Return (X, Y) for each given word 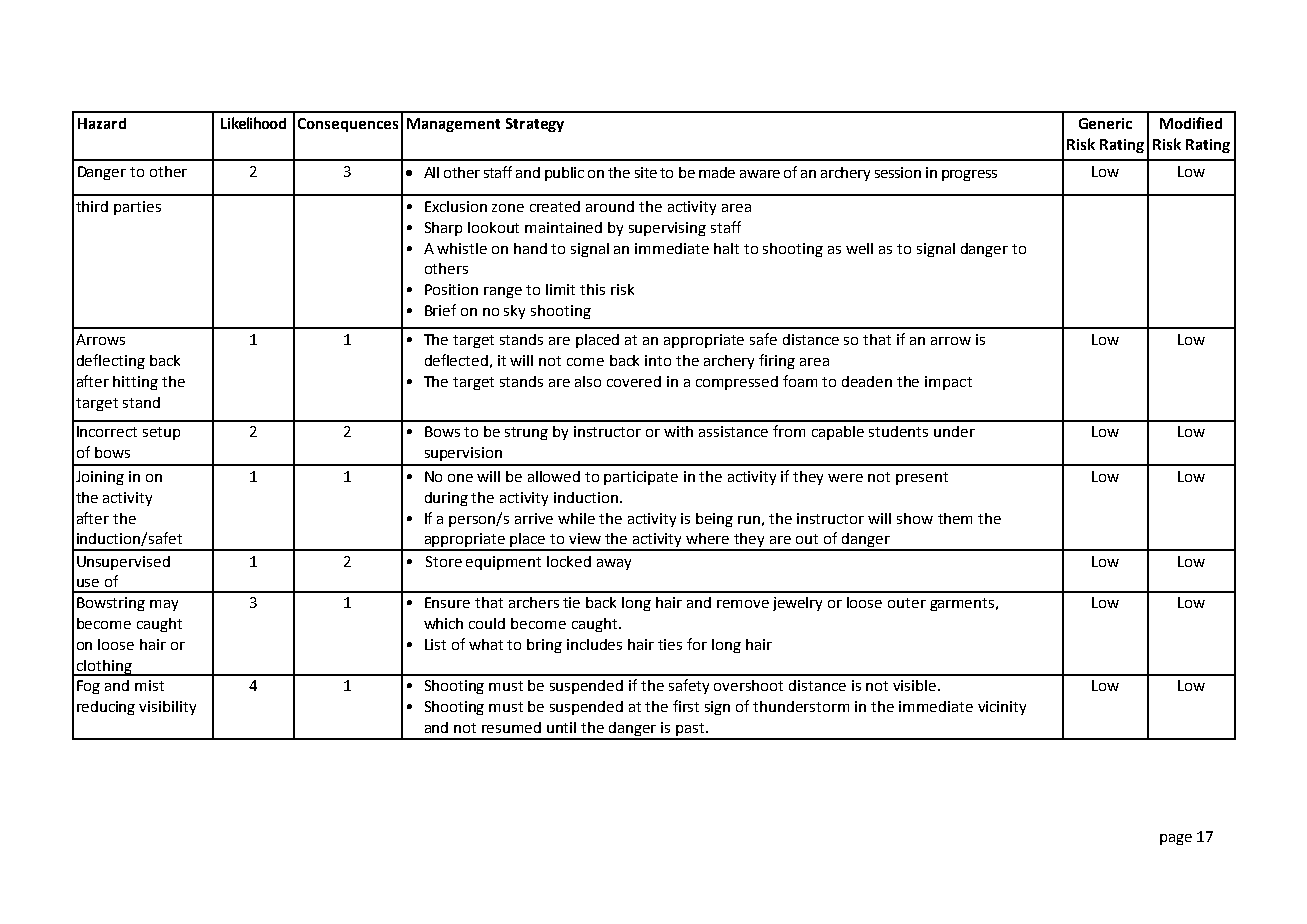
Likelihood (253, 123)
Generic (1105, 123)
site (646, 172)
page (1176, 839)
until (561, 727)
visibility (167, 708)
